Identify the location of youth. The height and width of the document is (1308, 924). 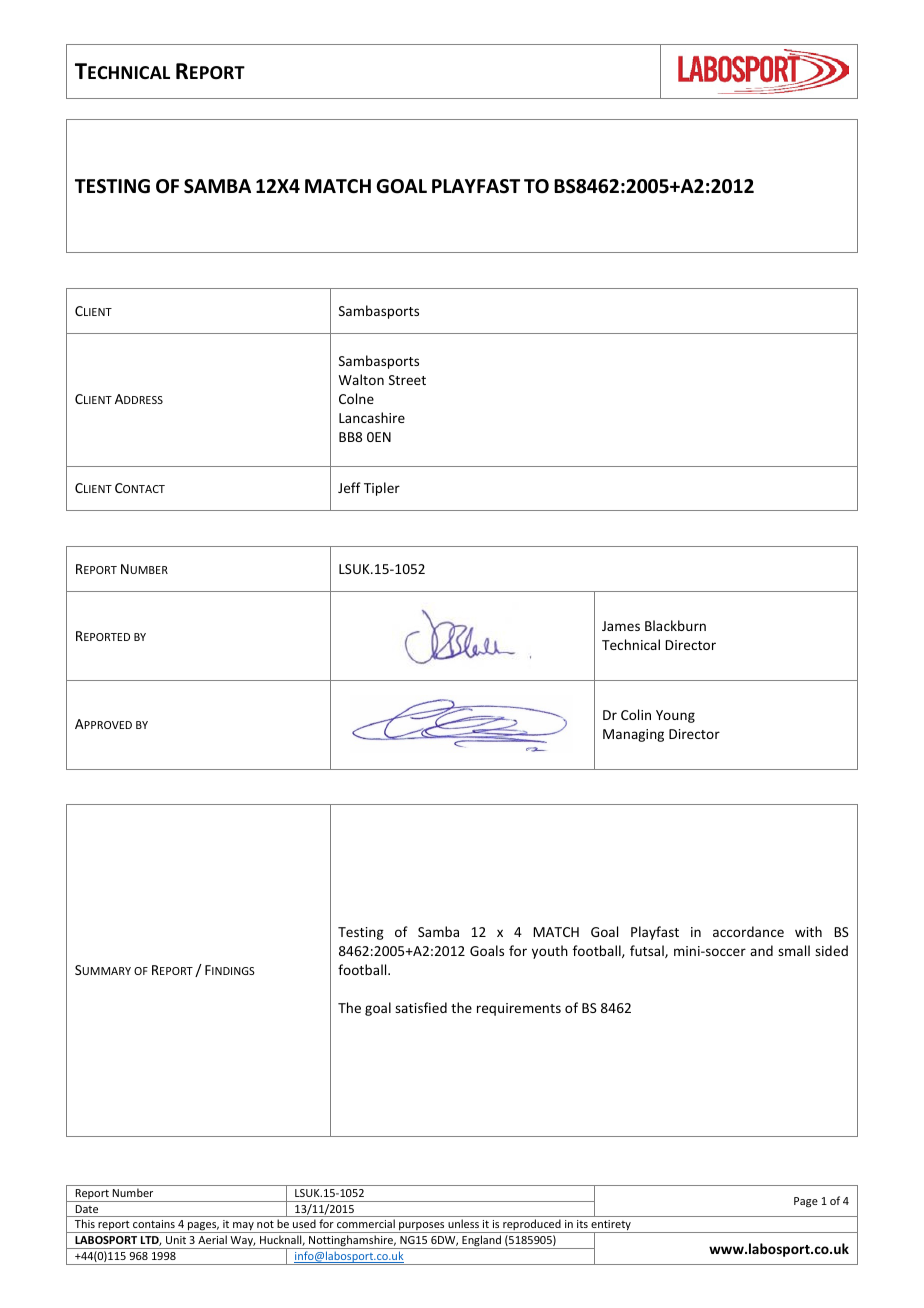
(550, 952).
